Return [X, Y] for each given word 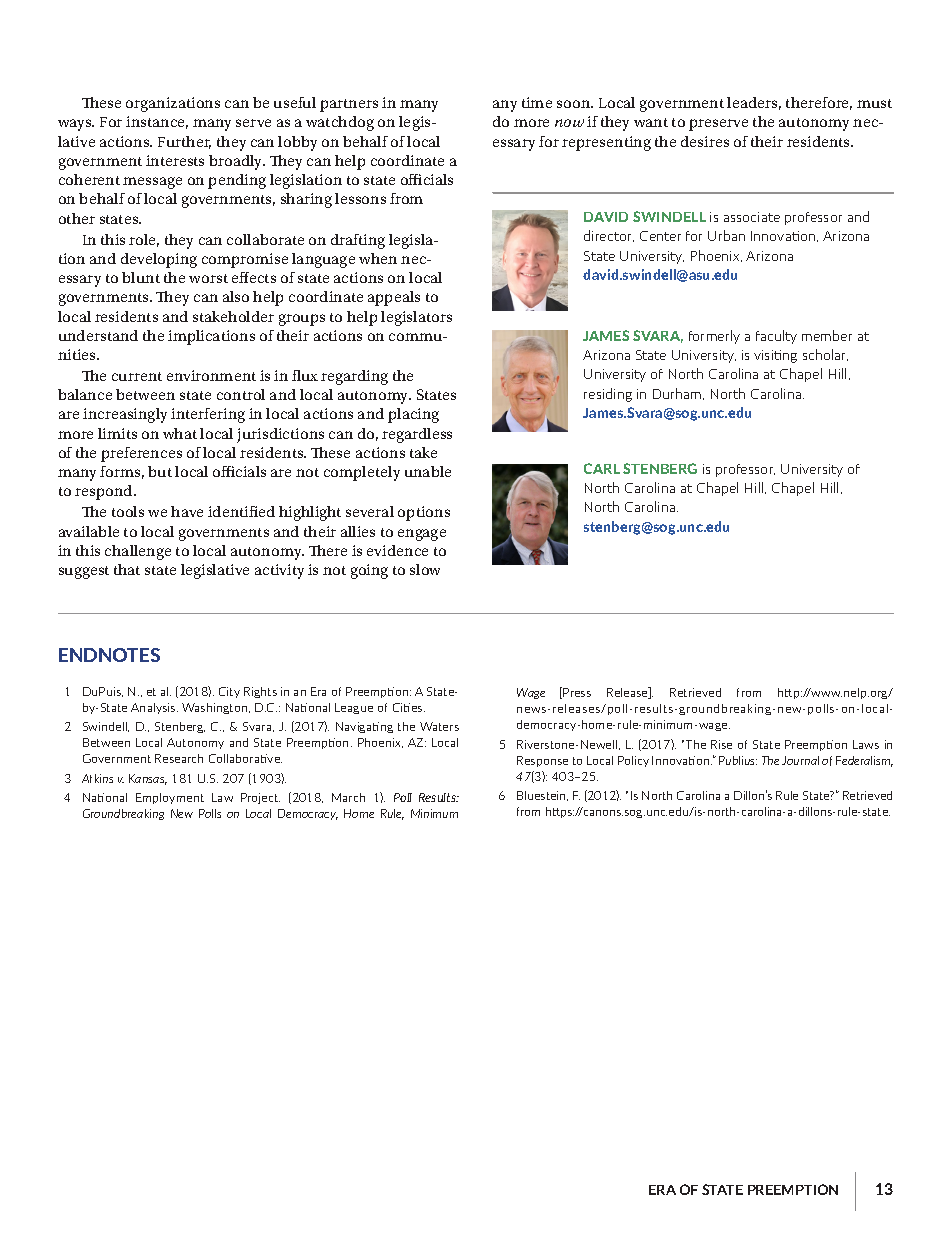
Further [184, 142]
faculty [776, 337]
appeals [394, 298]
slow [425, 569]
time [537, 102]
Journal [800, 760]
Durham [678, 394]
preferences [141, 454]
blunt [141, 277]
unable [428, 471]
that [127, 569]
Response [542, 761]
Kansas [148, 779]
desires [705, 141]
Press [577, 692]
